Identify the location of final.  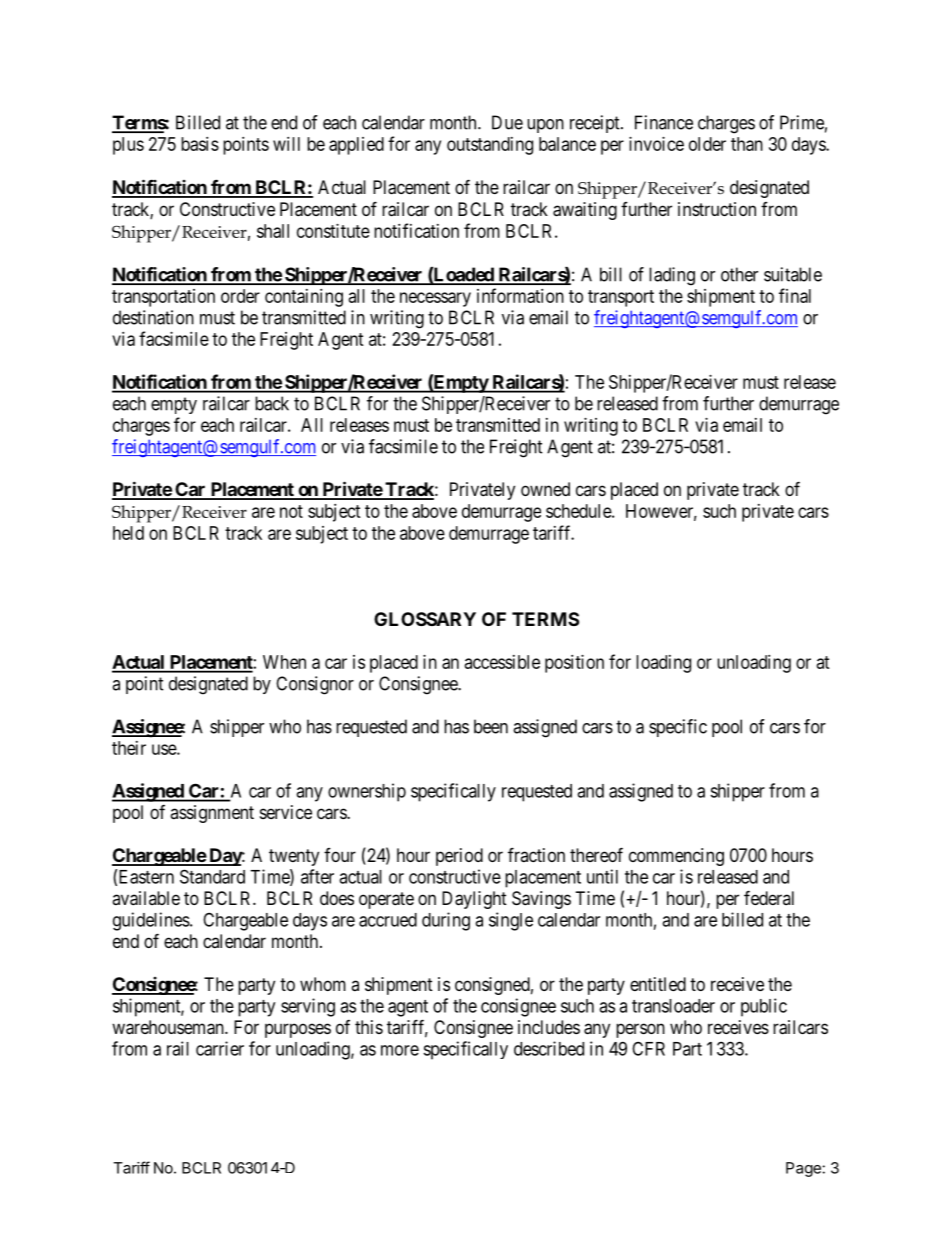
(795, 295).
